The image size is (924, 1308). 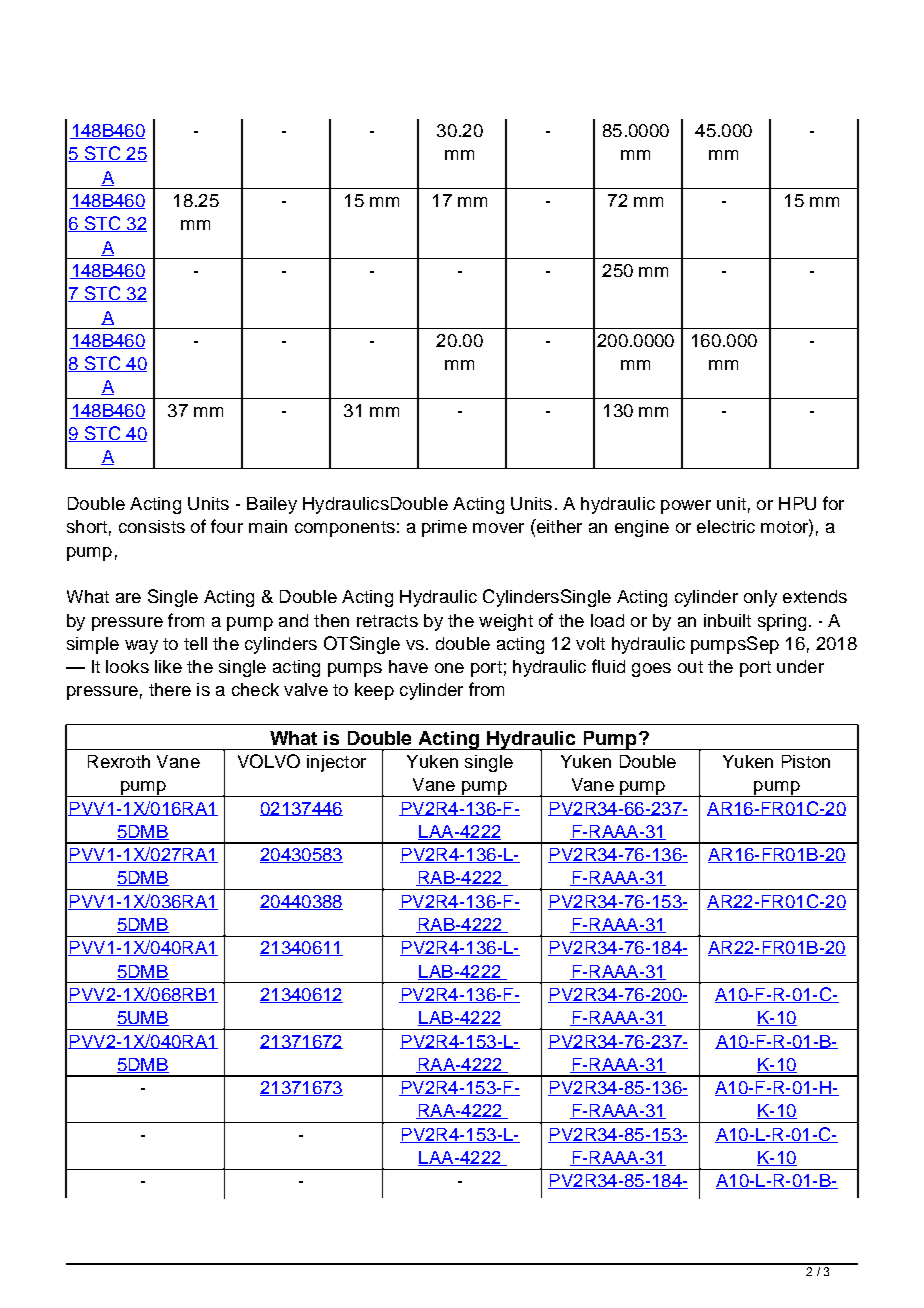 I want to click on Rexroth, so click(x=119, y=761).
